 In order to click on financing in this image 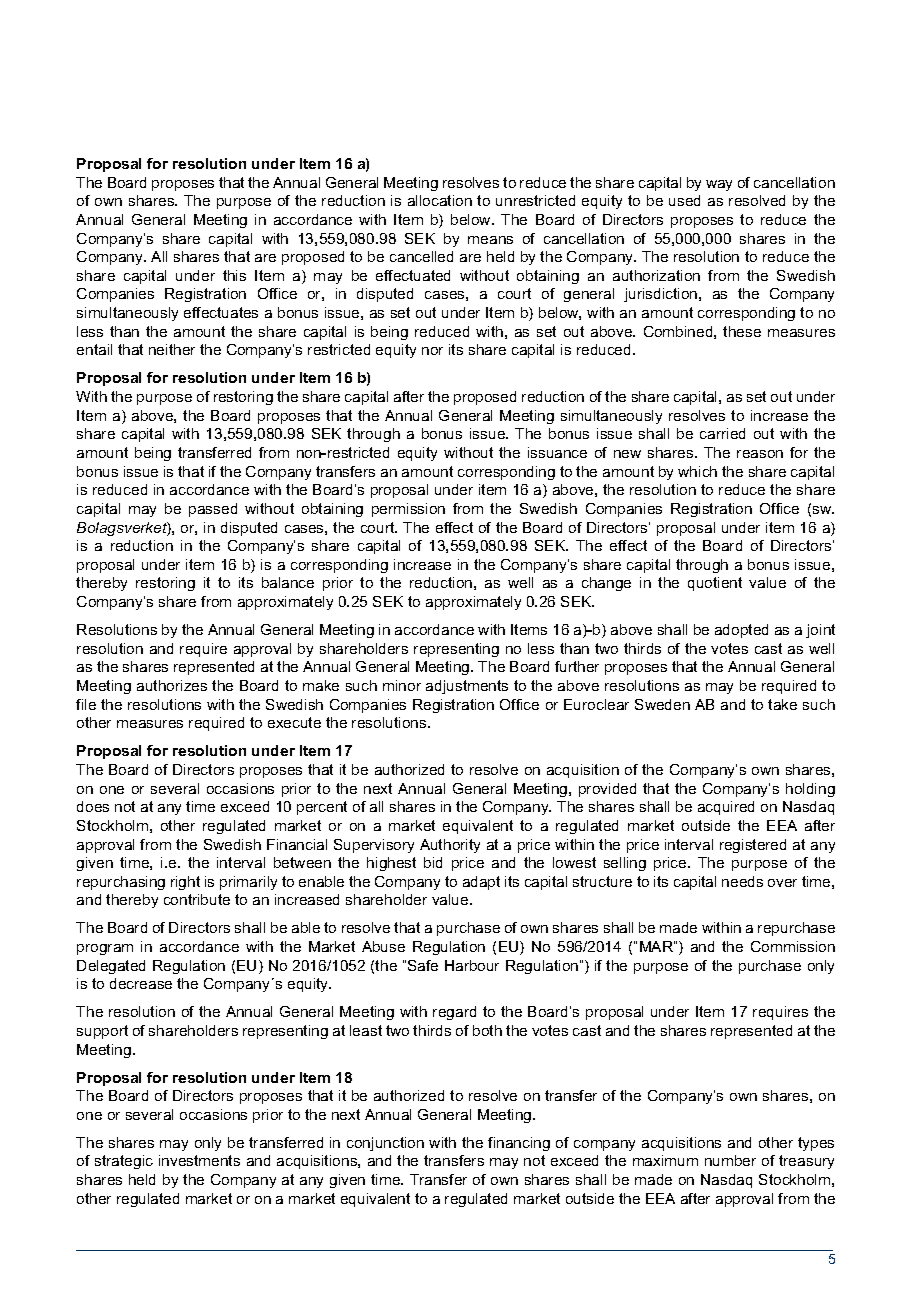, I will do `click(519, 1144)`.
